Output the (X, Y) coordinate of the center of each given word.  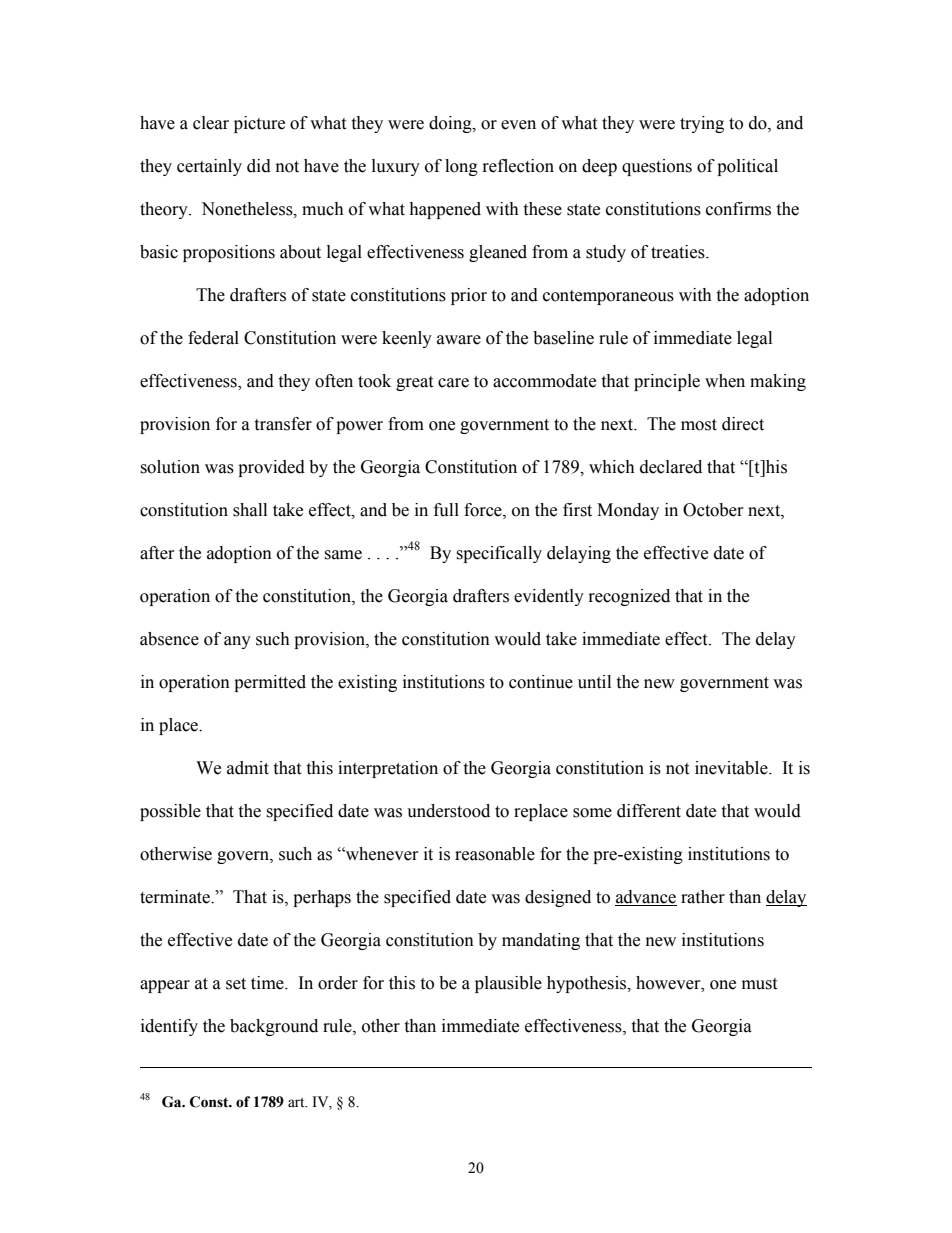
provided (271, 468)
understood (448, 811)
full (446, 510)
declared (671, 467)
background (274, 1027)
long (461, 167)
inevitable (732, 768)
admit (248, 768)
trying (702, 124)
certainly (209, 167)
